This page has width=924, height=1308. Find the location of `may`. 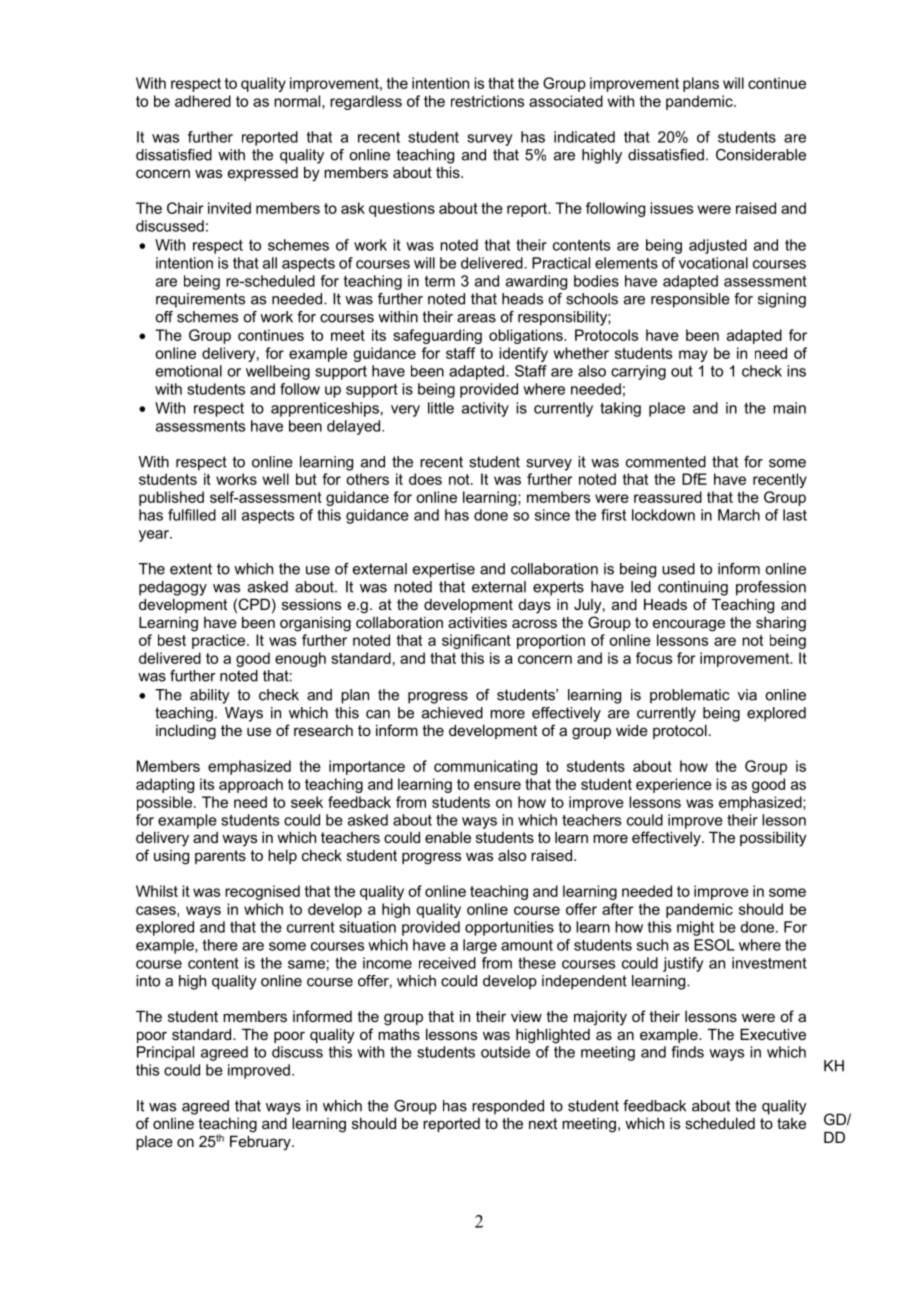

may is located at coordinates (693, 356).
